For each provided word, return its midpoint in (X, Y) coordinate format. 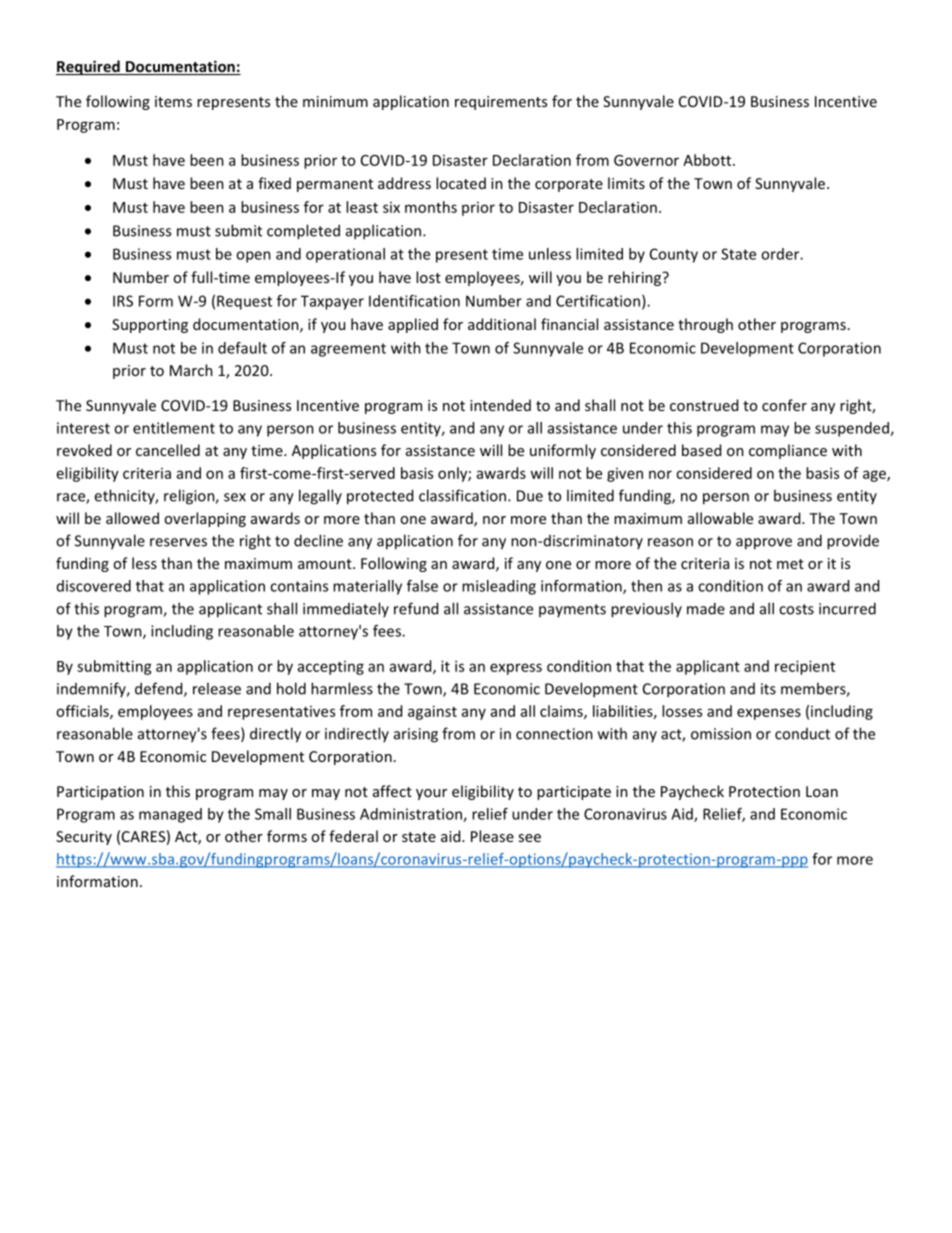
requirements (501, 103)
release (217, 688)
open (253, 257)
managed (170, 815)
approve (764, 544)
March (191, 370)
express (516, 669)
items (173, 101)
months (431, 207)
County (674, 255)
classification (464, 495)
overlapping (205, 519)
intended (500, 405)
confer (784, 405)
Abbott (708, 160)
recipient (805, 667)
